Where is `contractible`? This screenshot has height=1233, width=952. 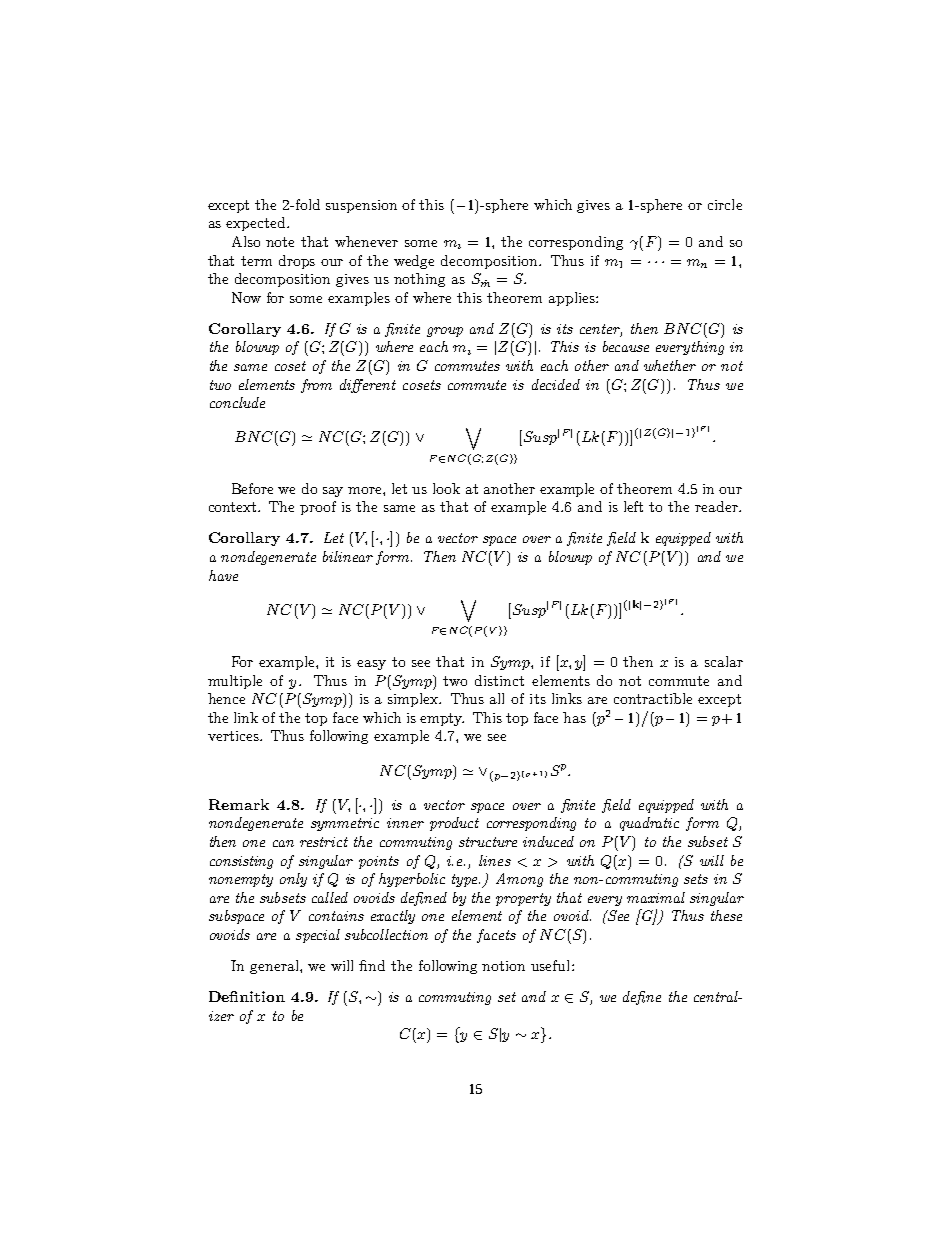 contractible is located at coordinates (653, 698).
